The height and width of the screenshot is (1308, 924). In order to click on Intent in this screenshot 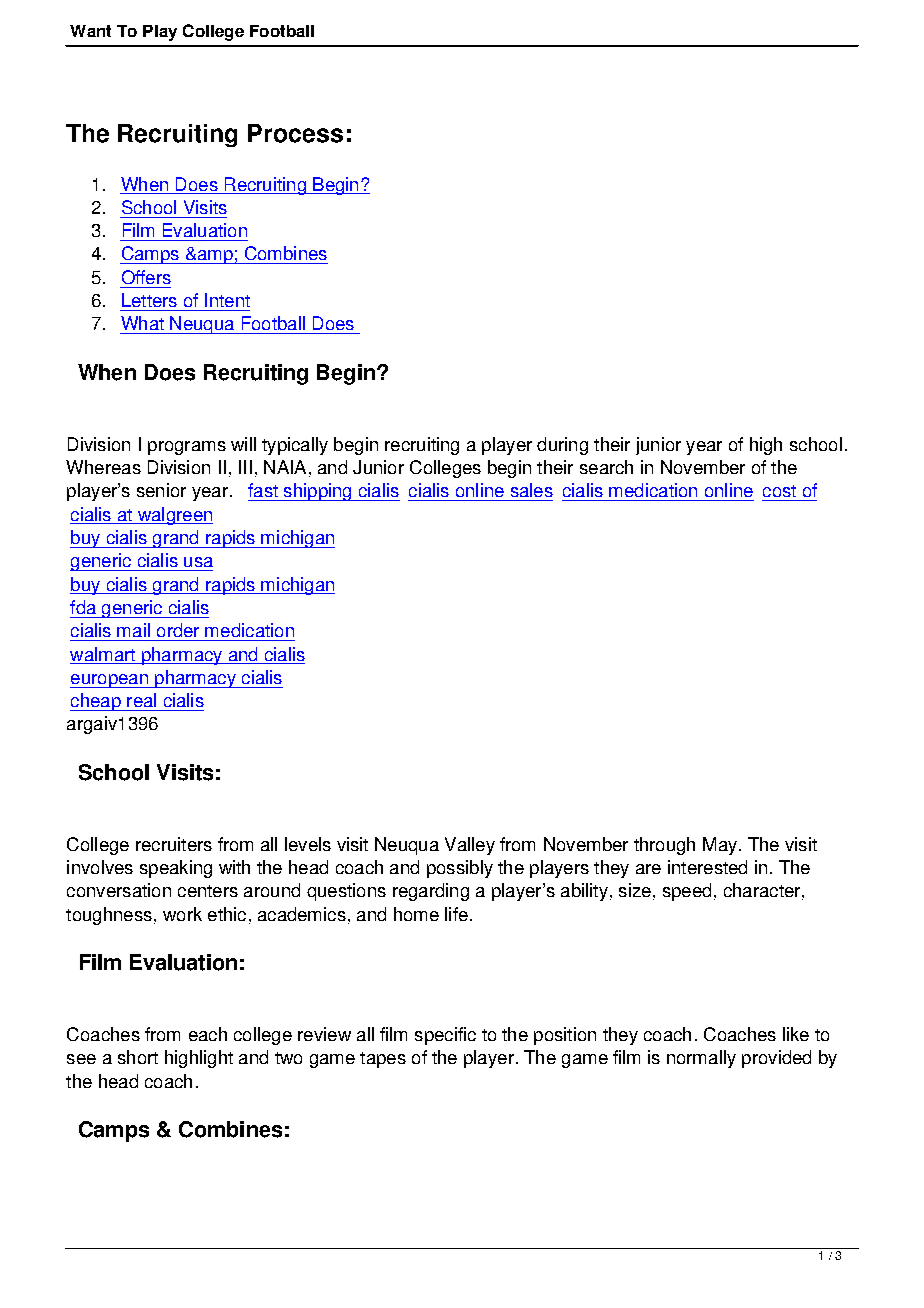, I will do `click(227, 300)`.
